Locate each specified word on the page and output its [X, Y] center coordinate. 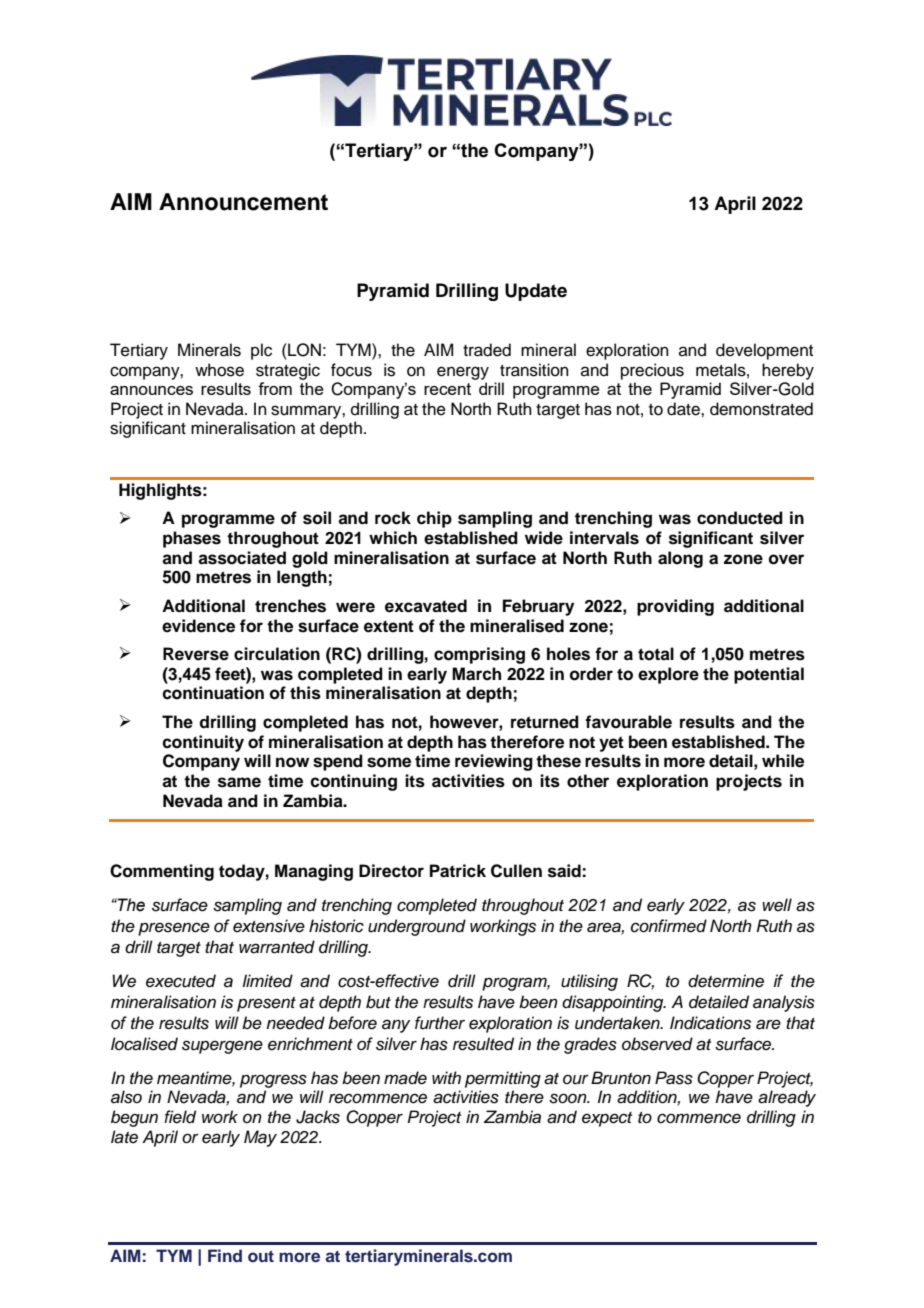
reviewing [494, 762]
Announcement [243, 202]
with [446, 1077]
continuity [203, 743]
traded [487, 350]
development [764, 351]
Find [225, 1255]
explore [668, 675]
